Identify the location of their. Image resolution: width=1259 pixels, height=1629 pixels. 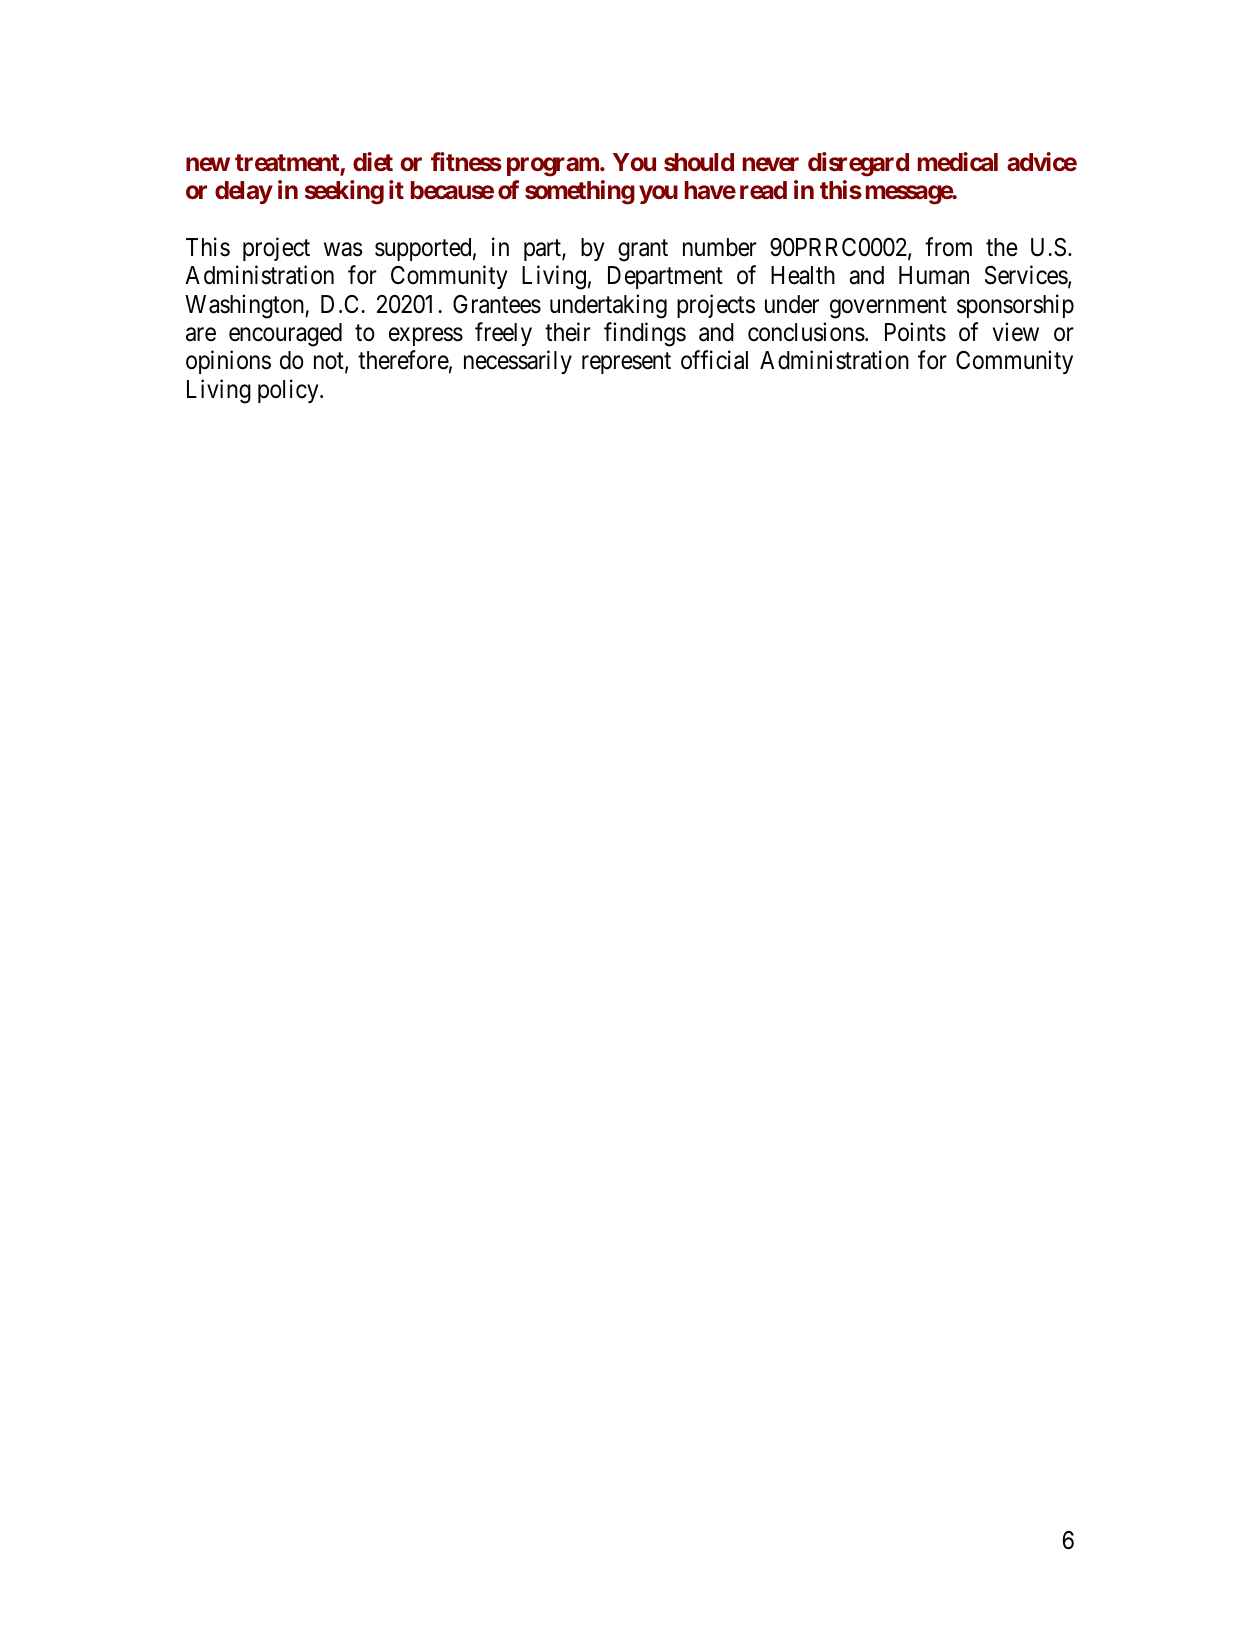
(568, 332).
